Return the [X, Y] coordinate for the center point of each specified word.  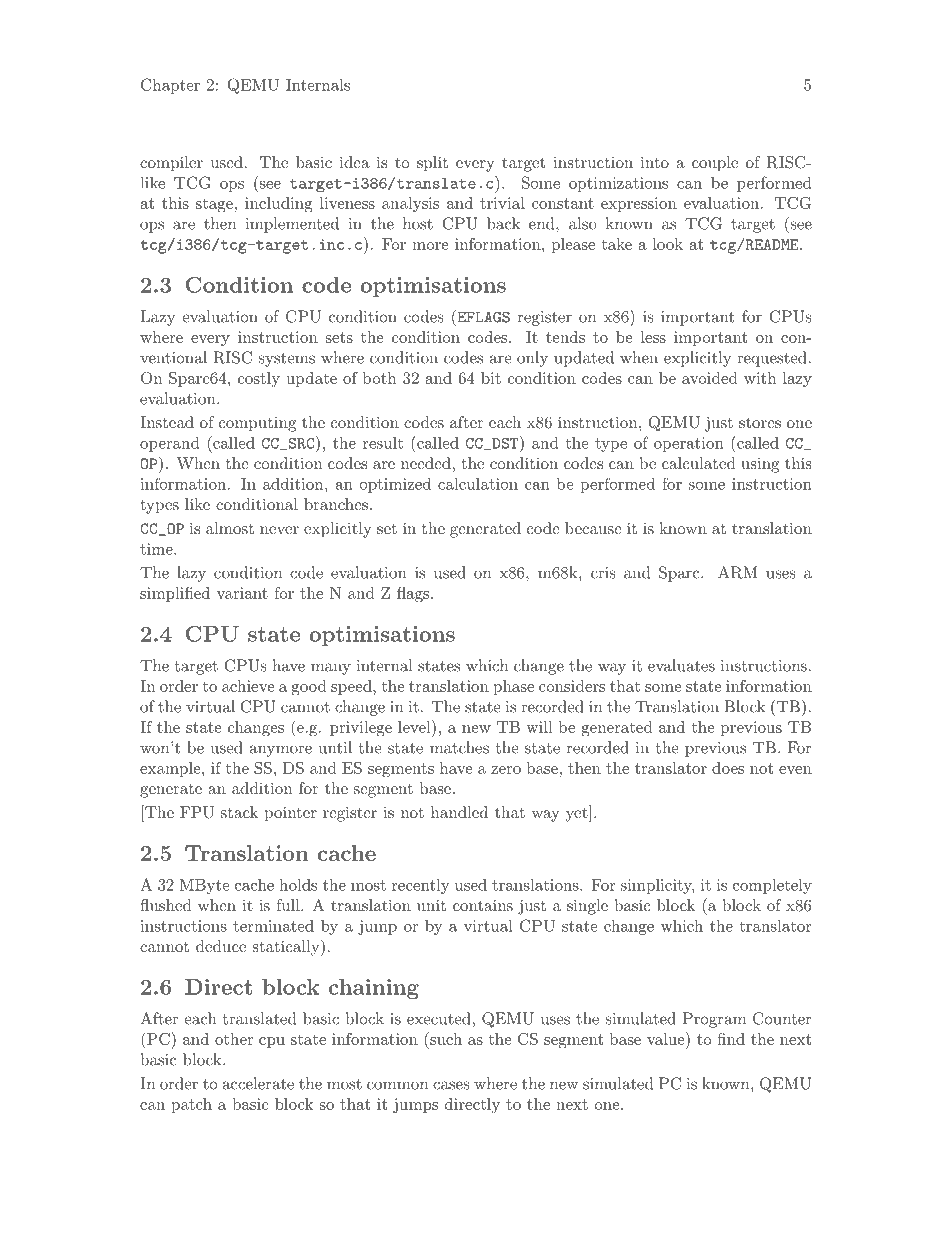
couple [715, 164]
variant [242, 593]
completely [772, 886]
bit [491, 378]
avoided [709, 378]
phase [513, 687]
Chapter [170, 86]
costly [259, 379]
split [432, 164]
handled [459, 812]
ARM [738, 572]
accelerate [258, 1083]
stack [239, 812]
